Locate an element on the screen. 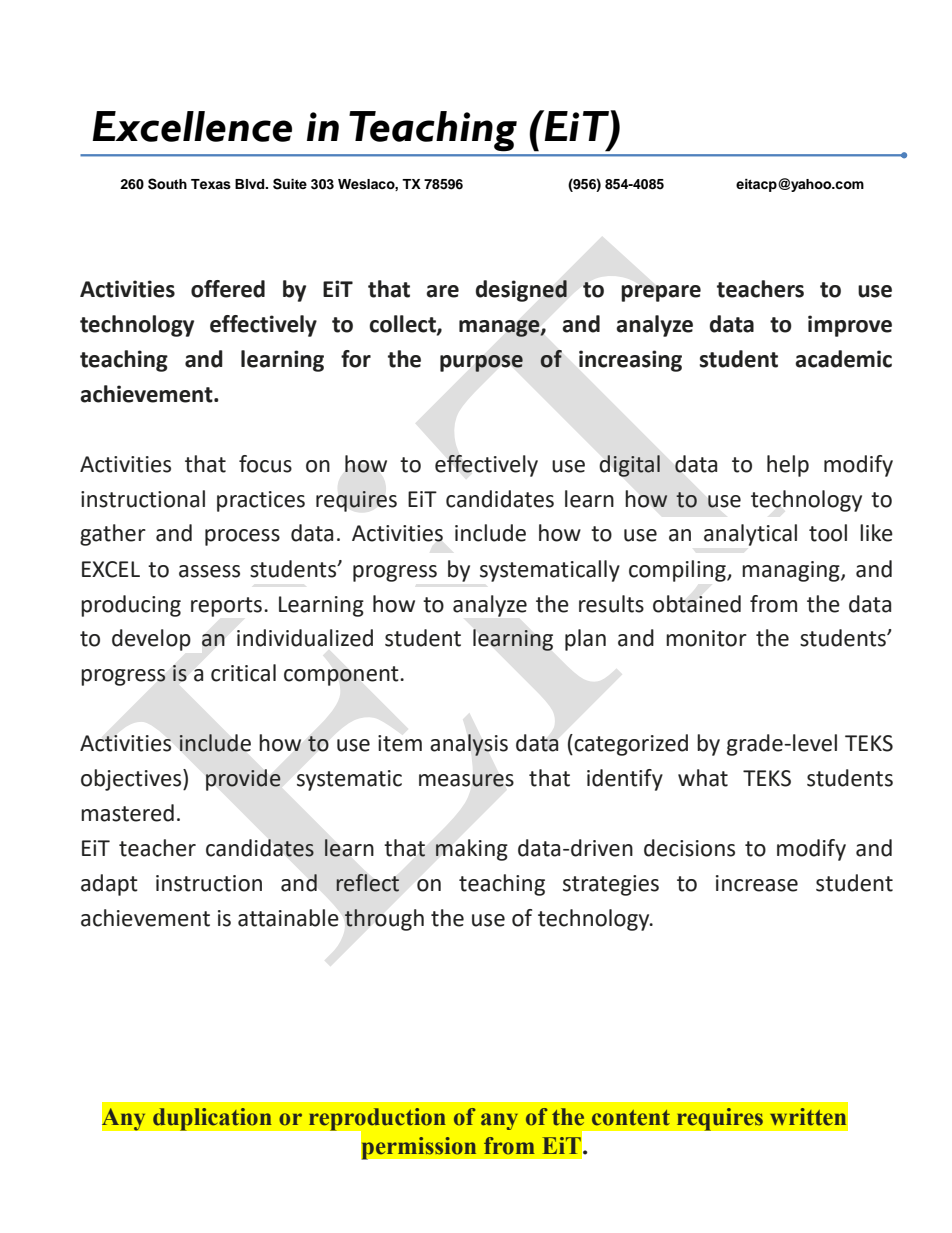 The image size is (952, 1233). help is located at coordinates (788, 466).
